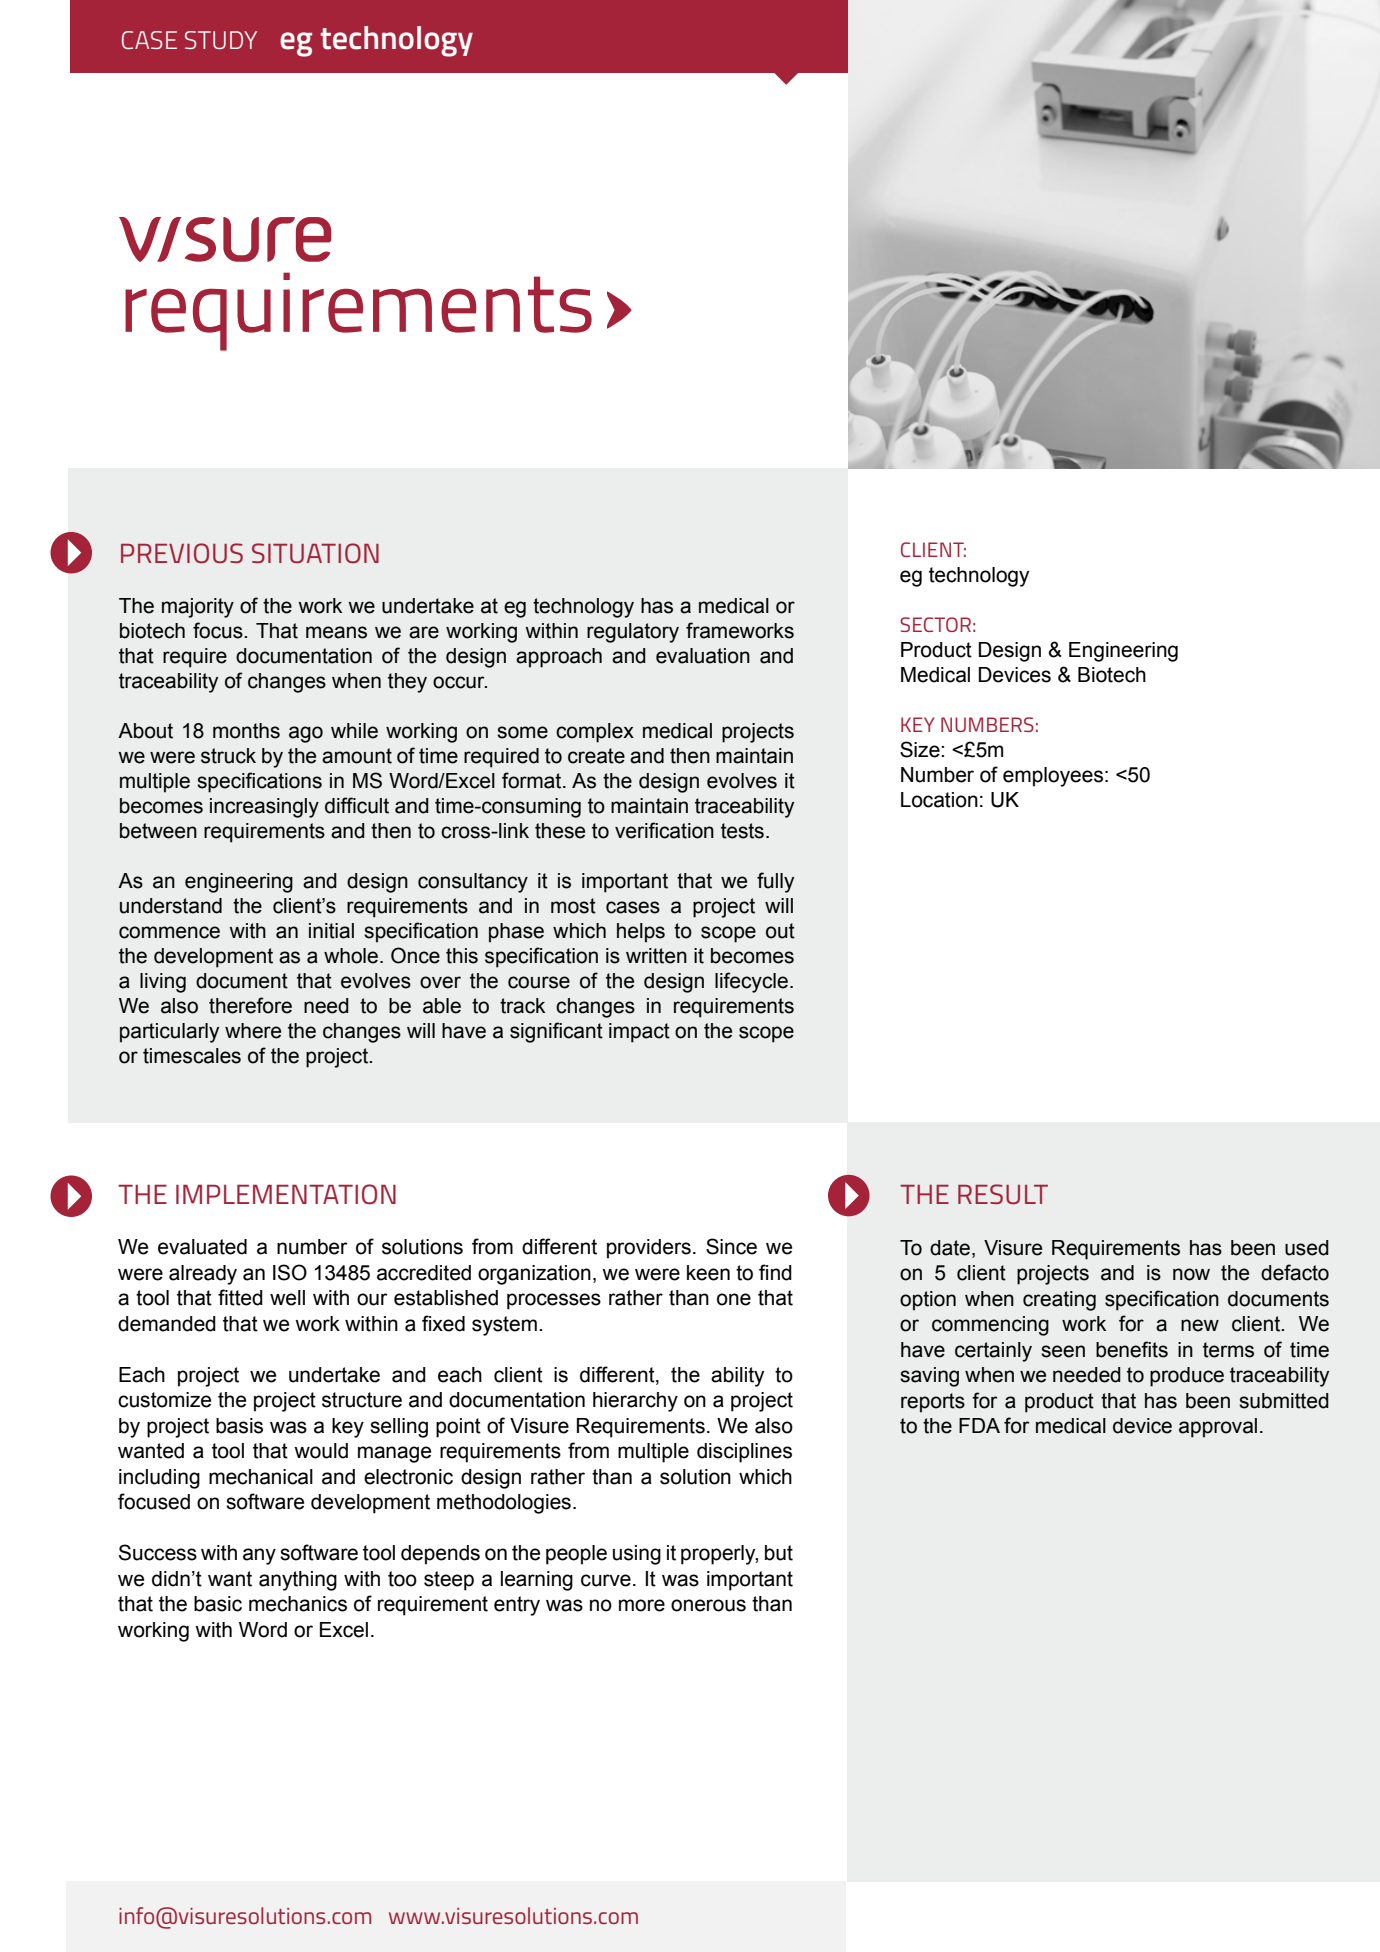 The width and height of the screenshot is (1380, 1952). I want to click on evaluation, so click(703, 656).
